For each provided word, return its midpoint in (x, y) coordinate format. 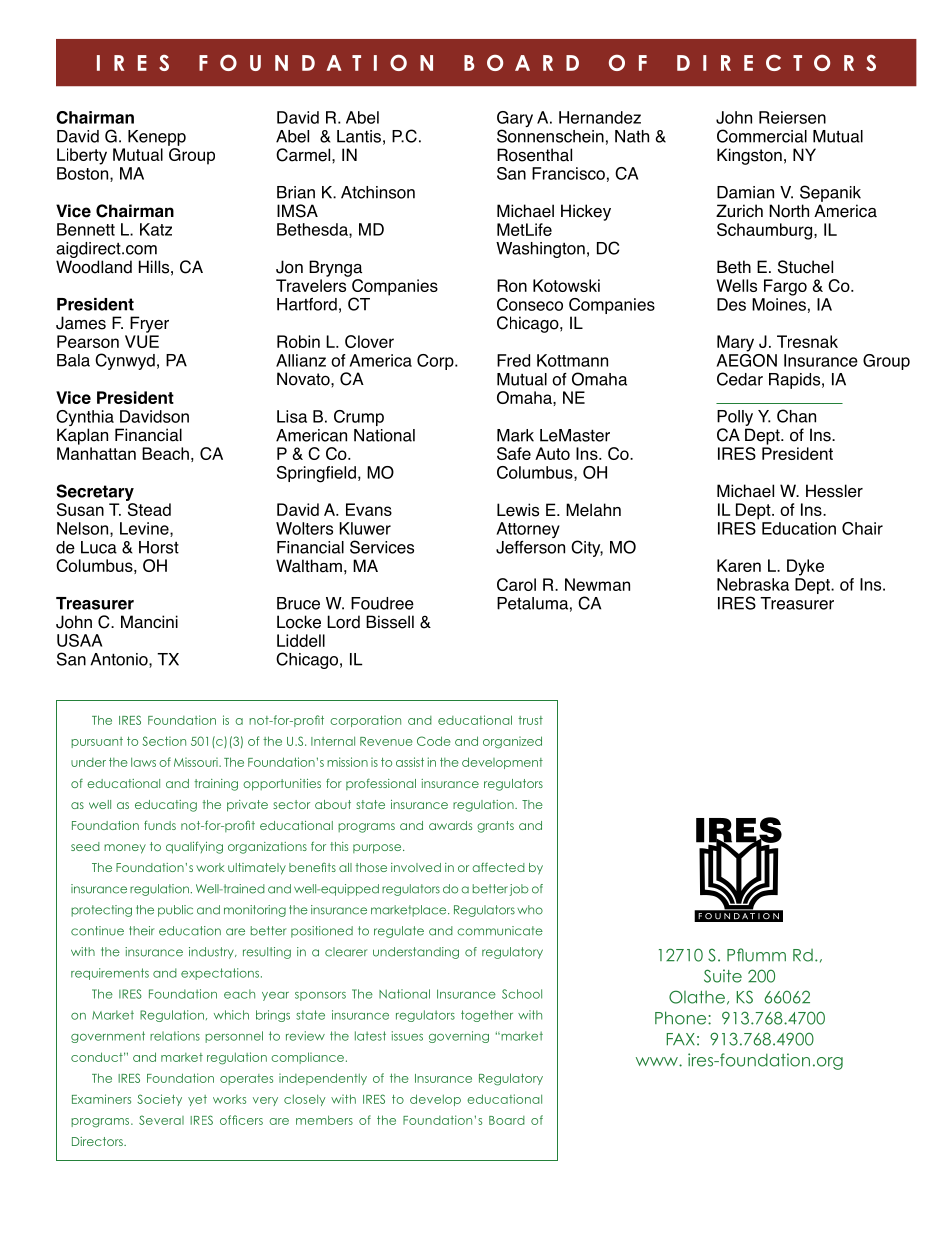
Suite (723, 976)
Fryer (149, 324)
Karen (739, 565)
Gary (515, 120)
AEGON (746, 359)
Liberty (82, 156)
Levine (145, 529)
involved (416, 867)
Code (434, 741)
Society (159, 1100)
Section (164, 741)
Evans (369, 509)
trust (530, 720)
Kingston (749, 156)
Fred (513, 360)
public (175, 911)
